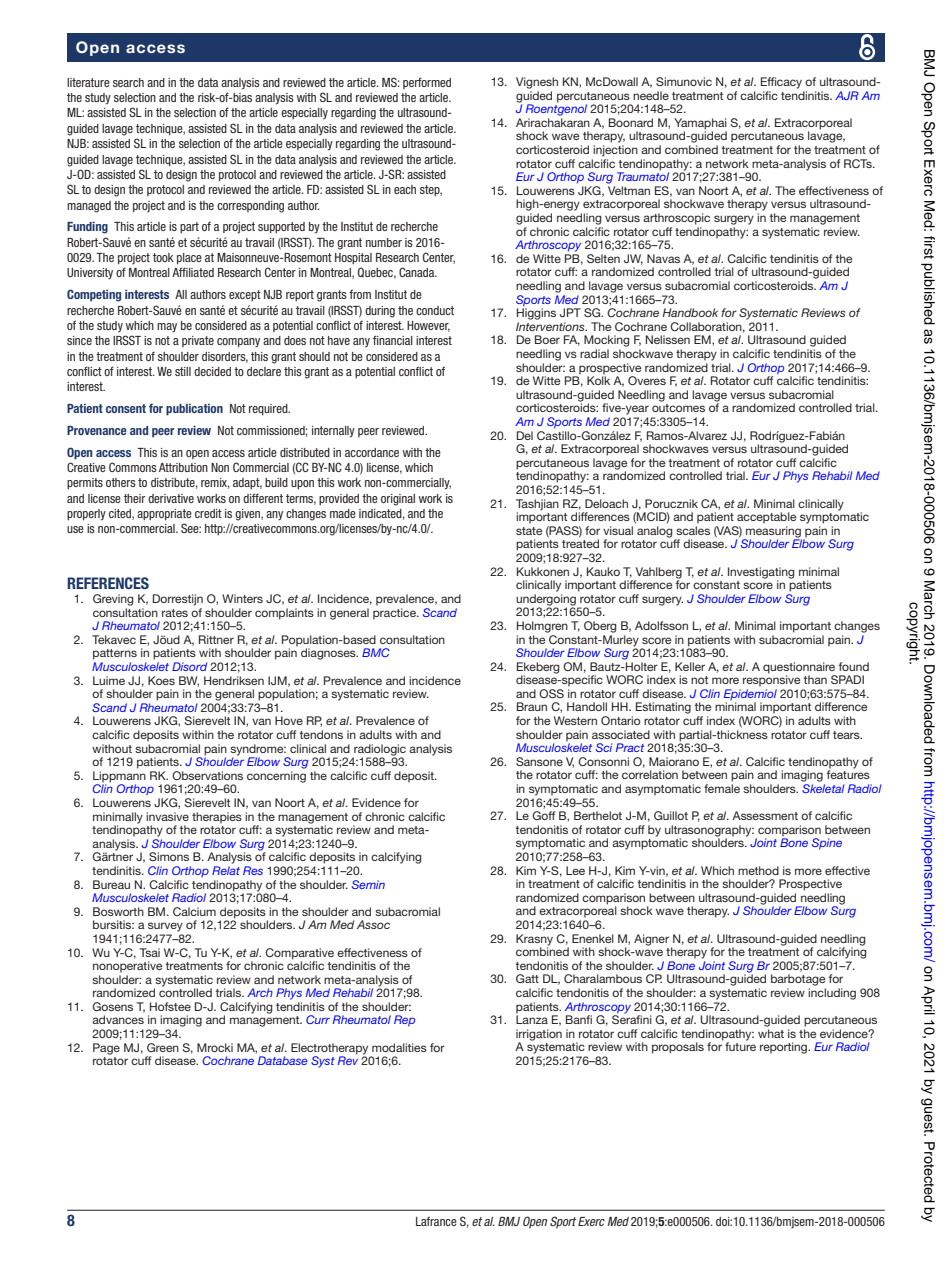 The image size is (952, 1270). I want to click on Epidemiol, so click(750, 696).
